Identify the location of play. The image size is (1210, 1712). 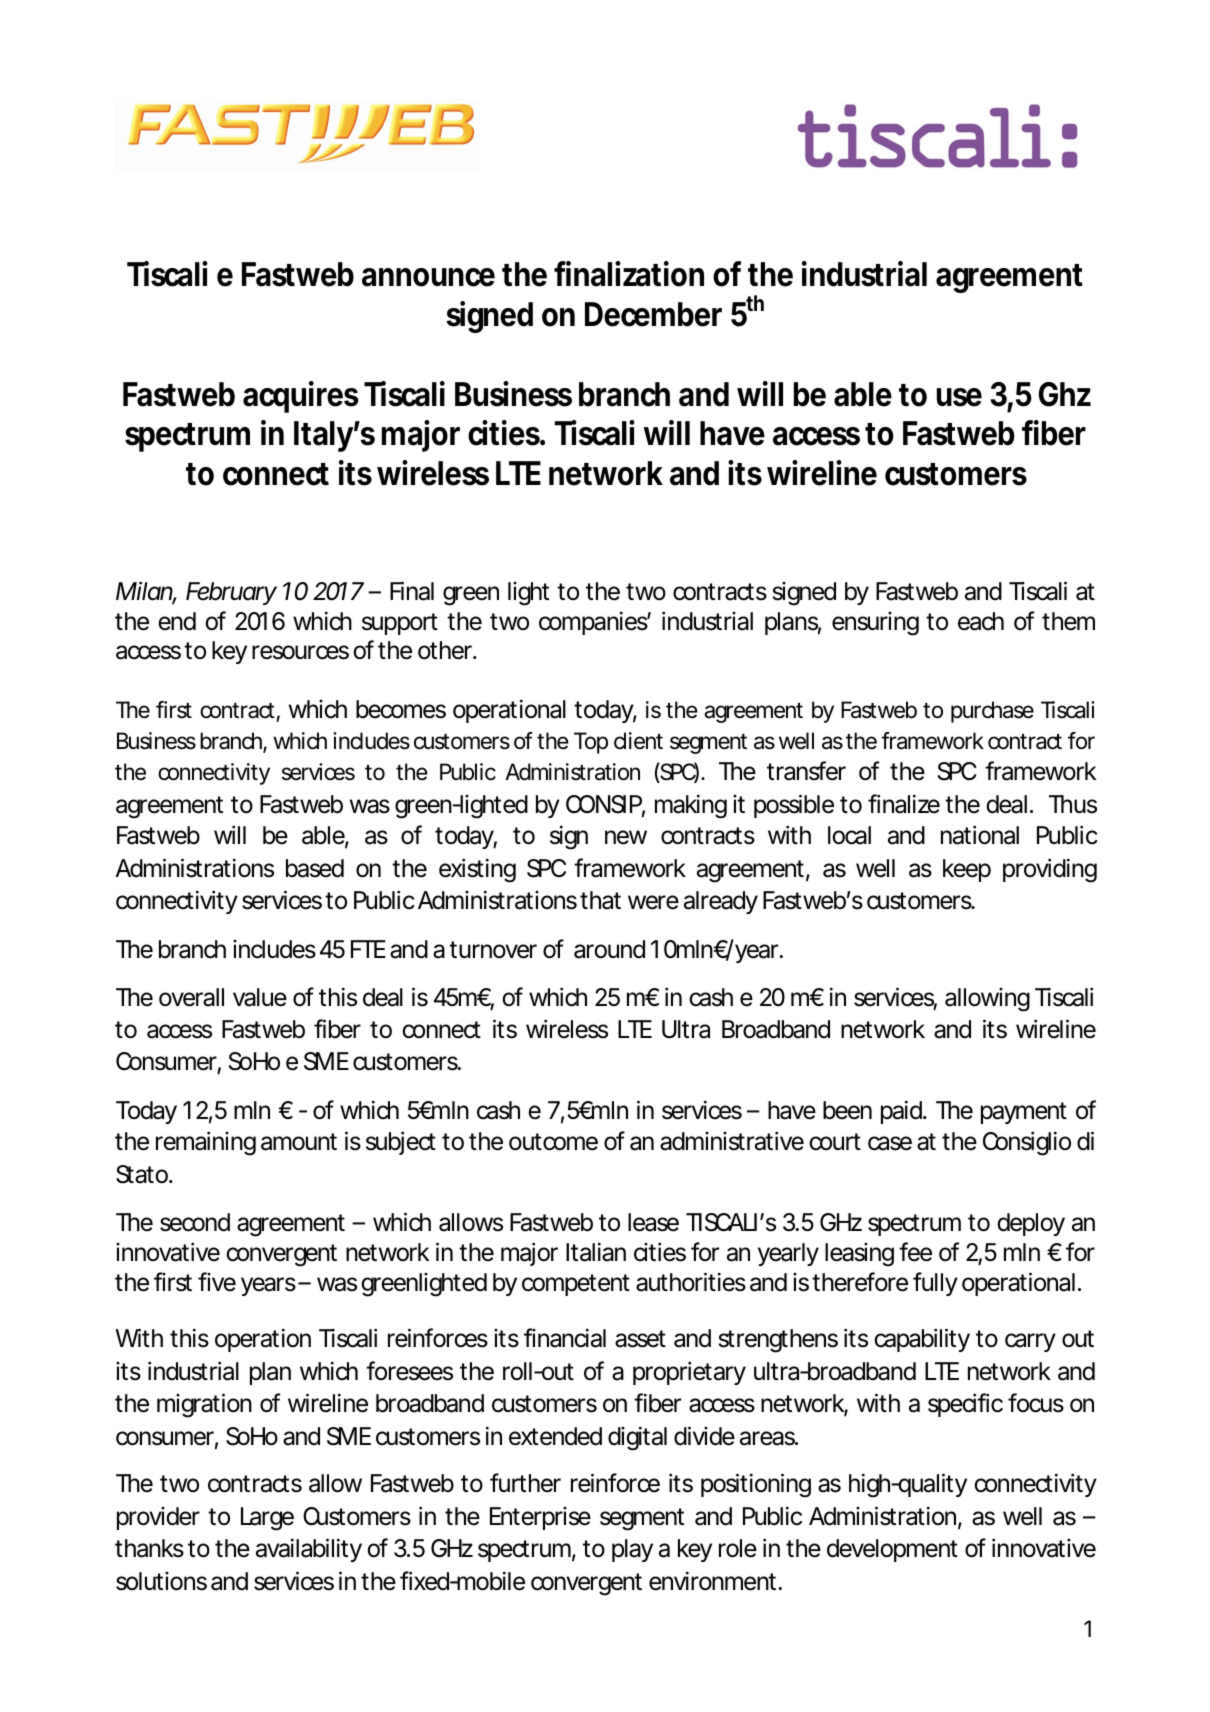
(632, 1550).
